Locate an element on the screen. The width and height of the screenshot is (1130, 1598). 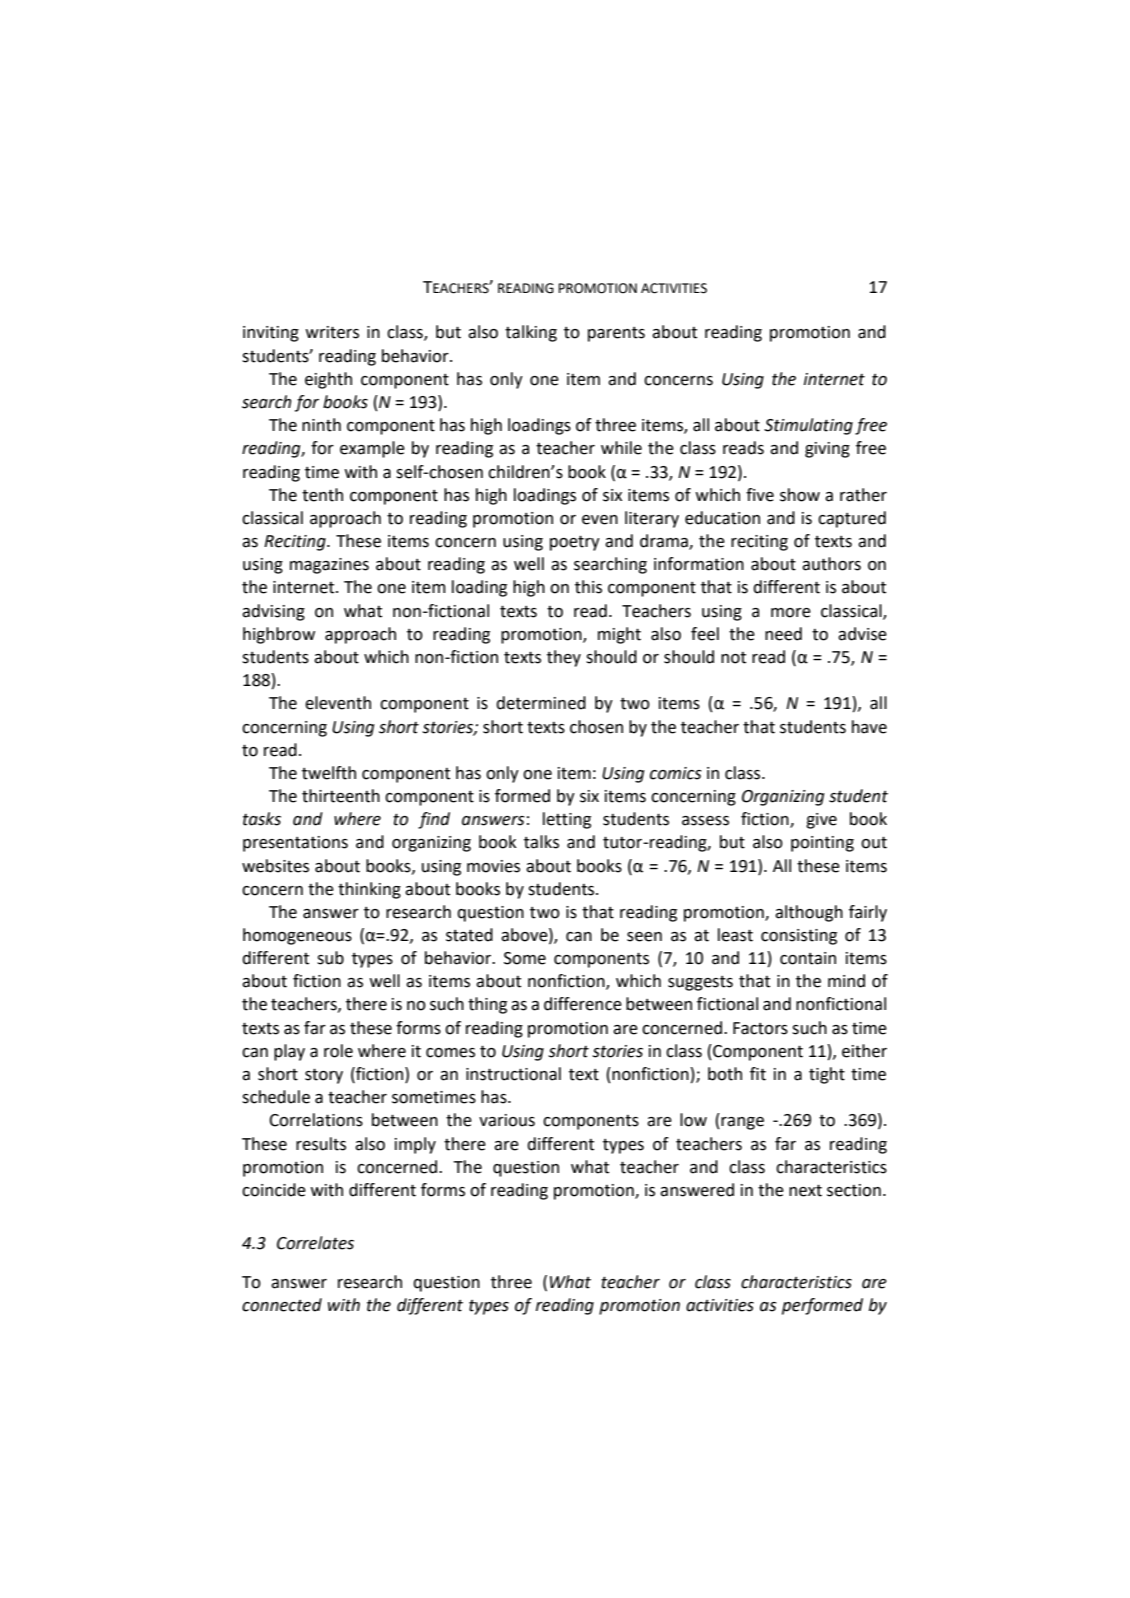
Stimulating is located at coordinates (808, 426).
